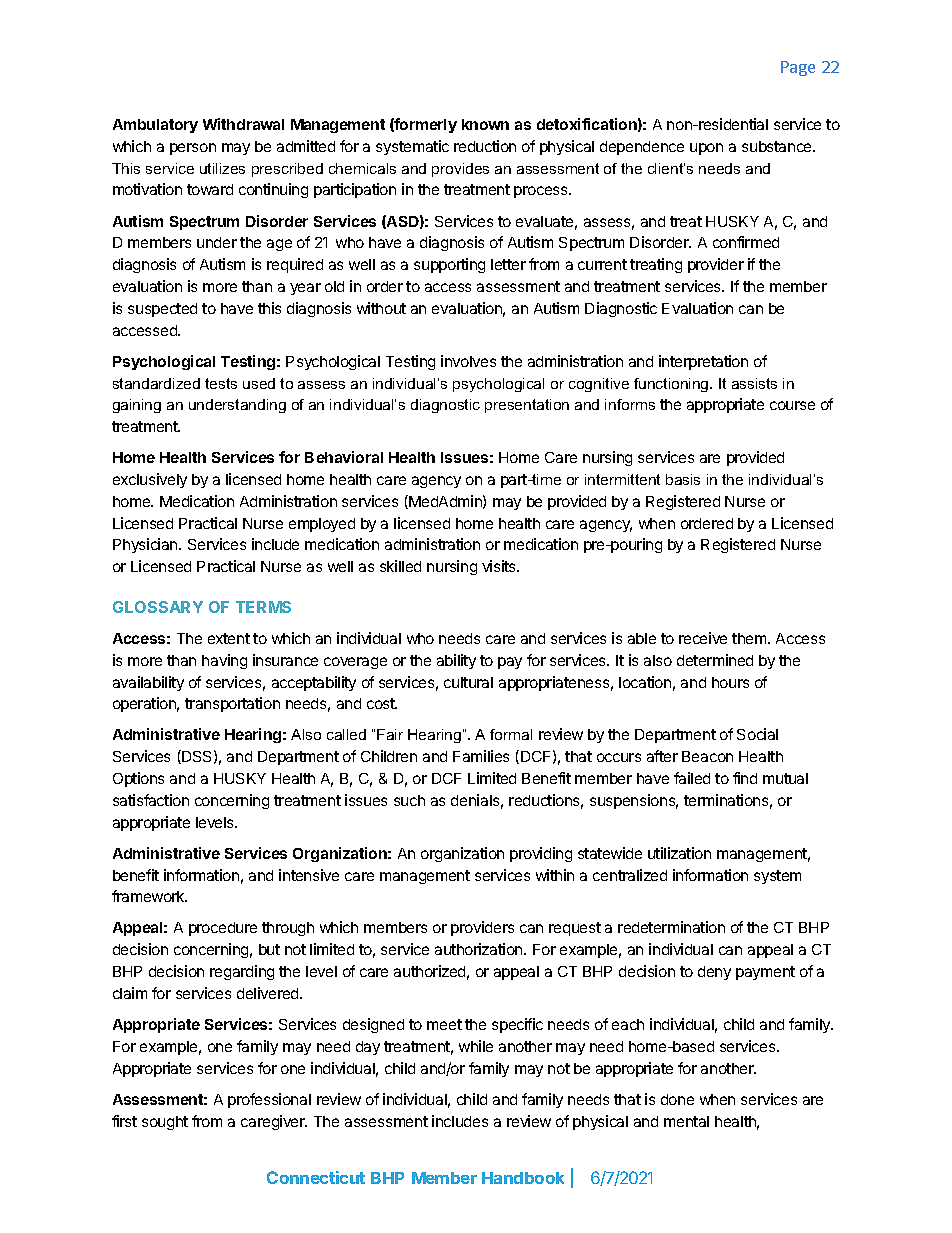  Describe the element at coordinates (686, 1121) in the screenshot. I see `mental` at that location.
